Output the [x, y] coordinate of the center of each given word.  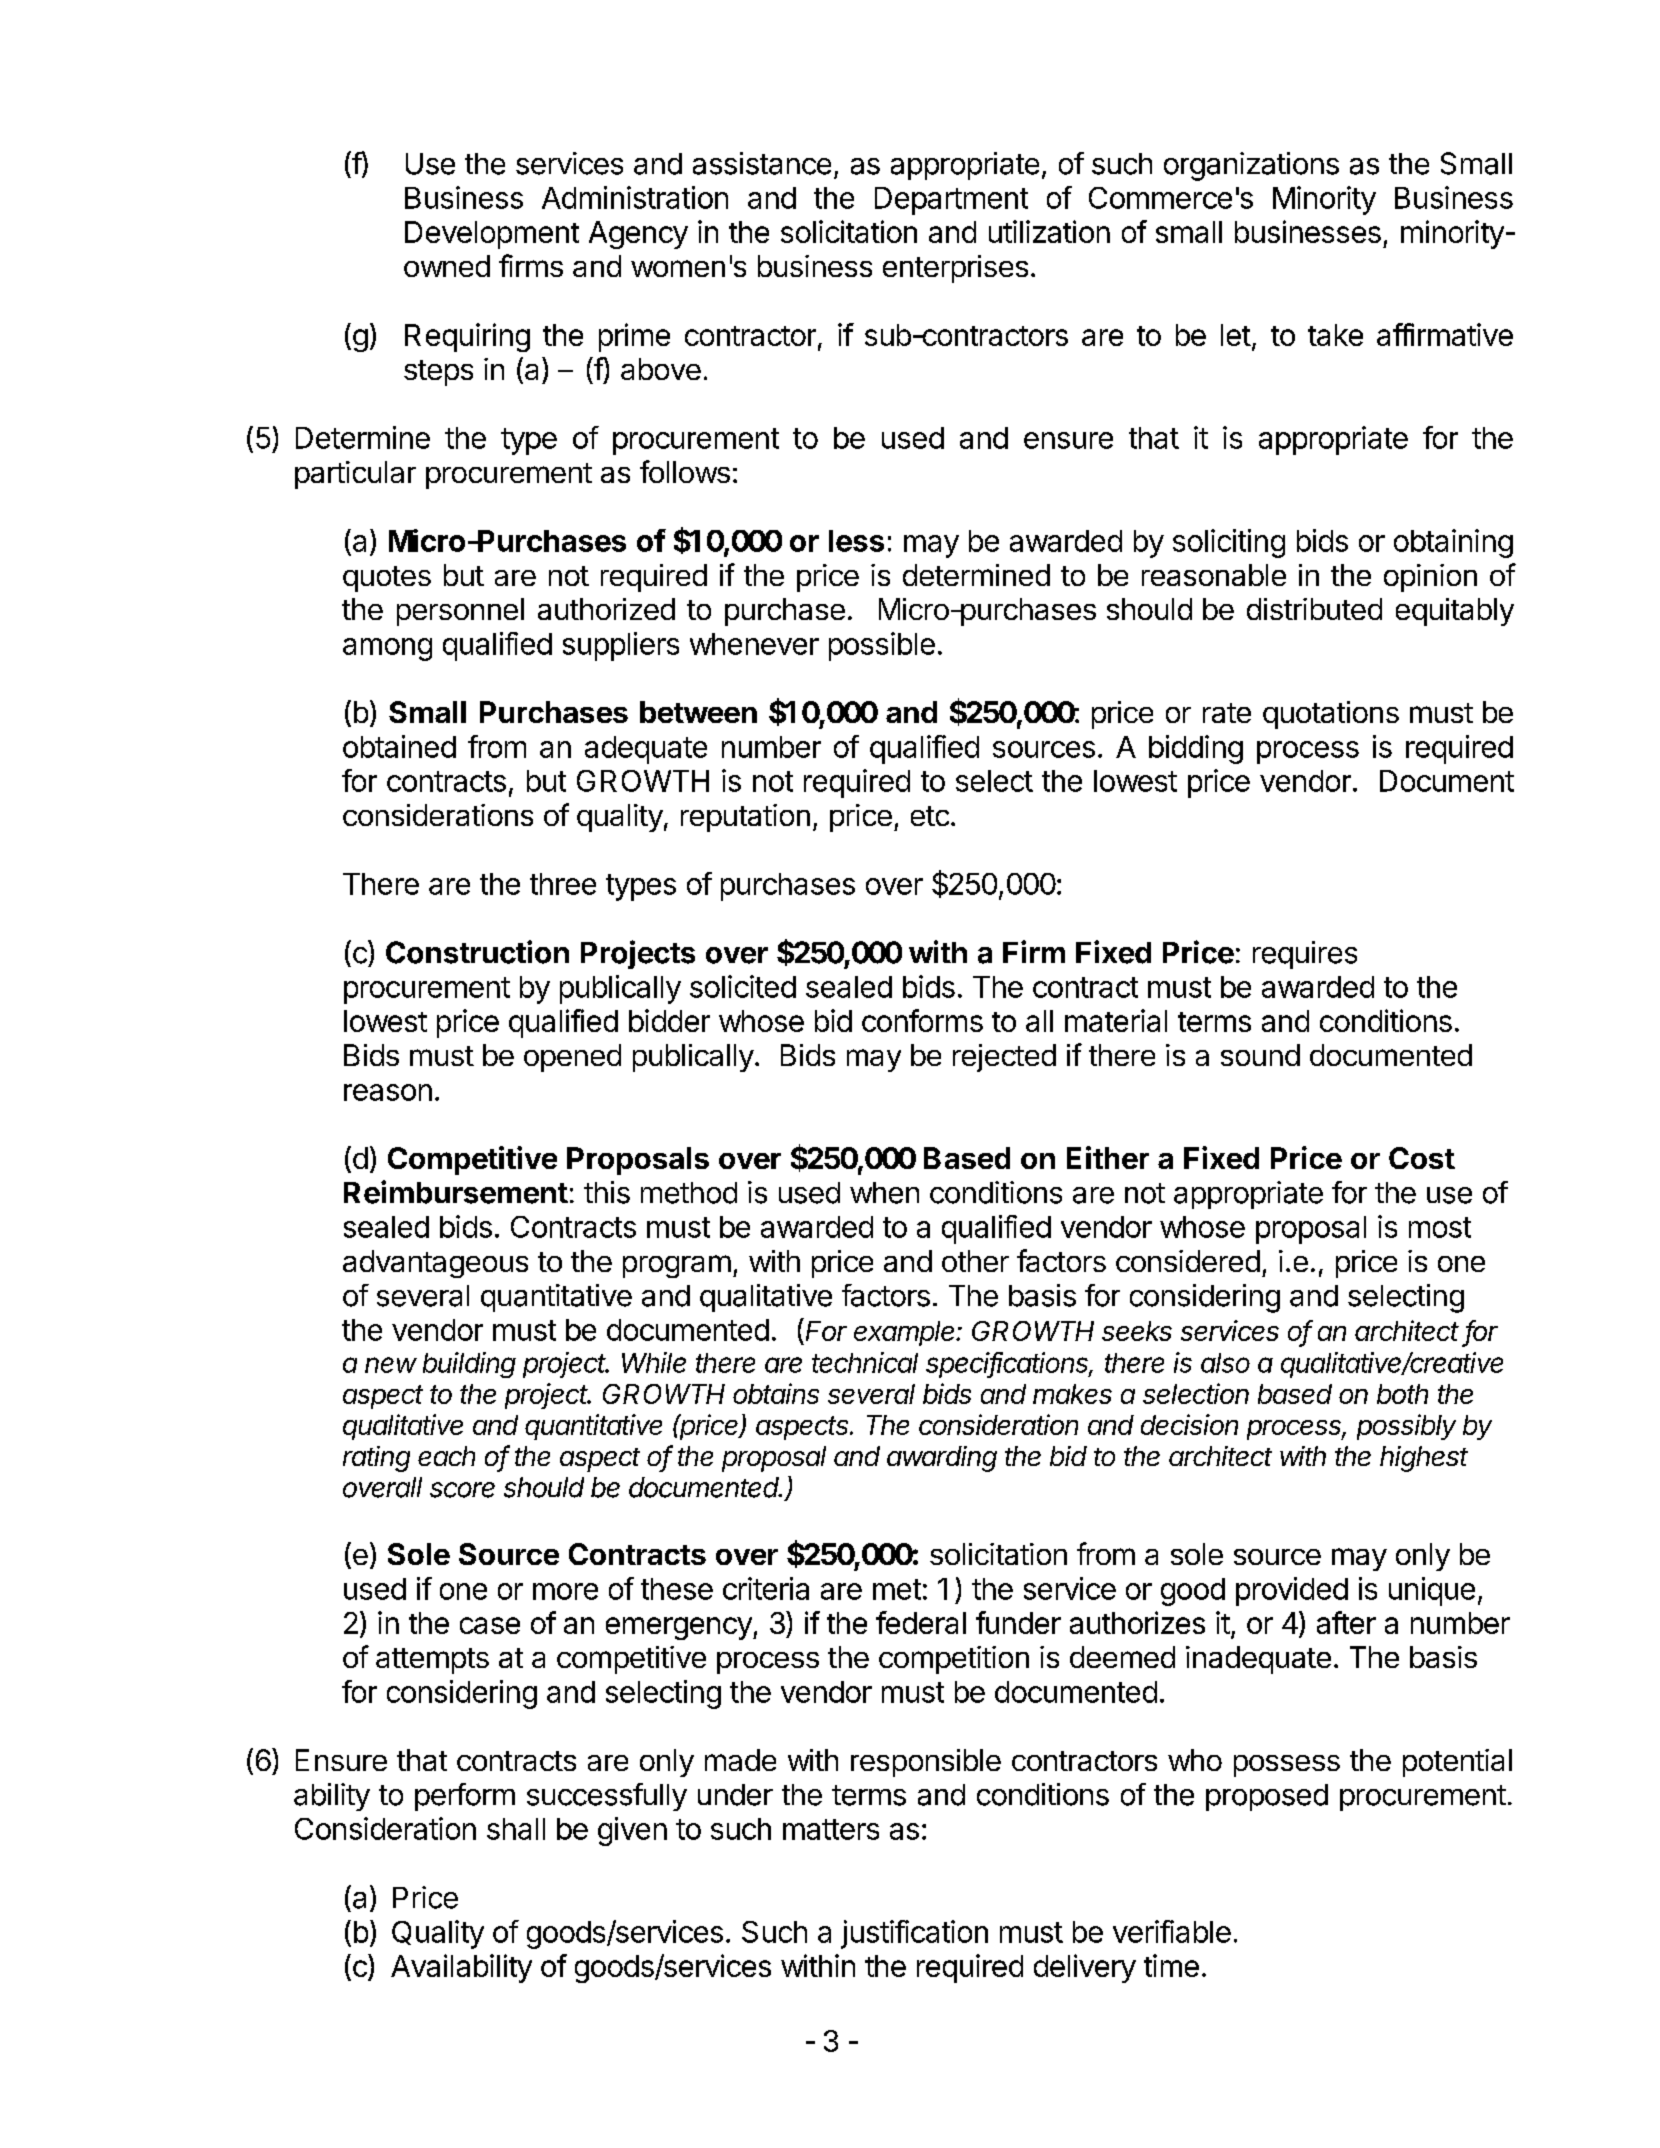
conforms [922, 1020]
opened [572, 1058]
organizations [1251, 166]
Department [951, 201]
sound [1260, 1055]
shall [516, 1829]
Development [492, 235]
